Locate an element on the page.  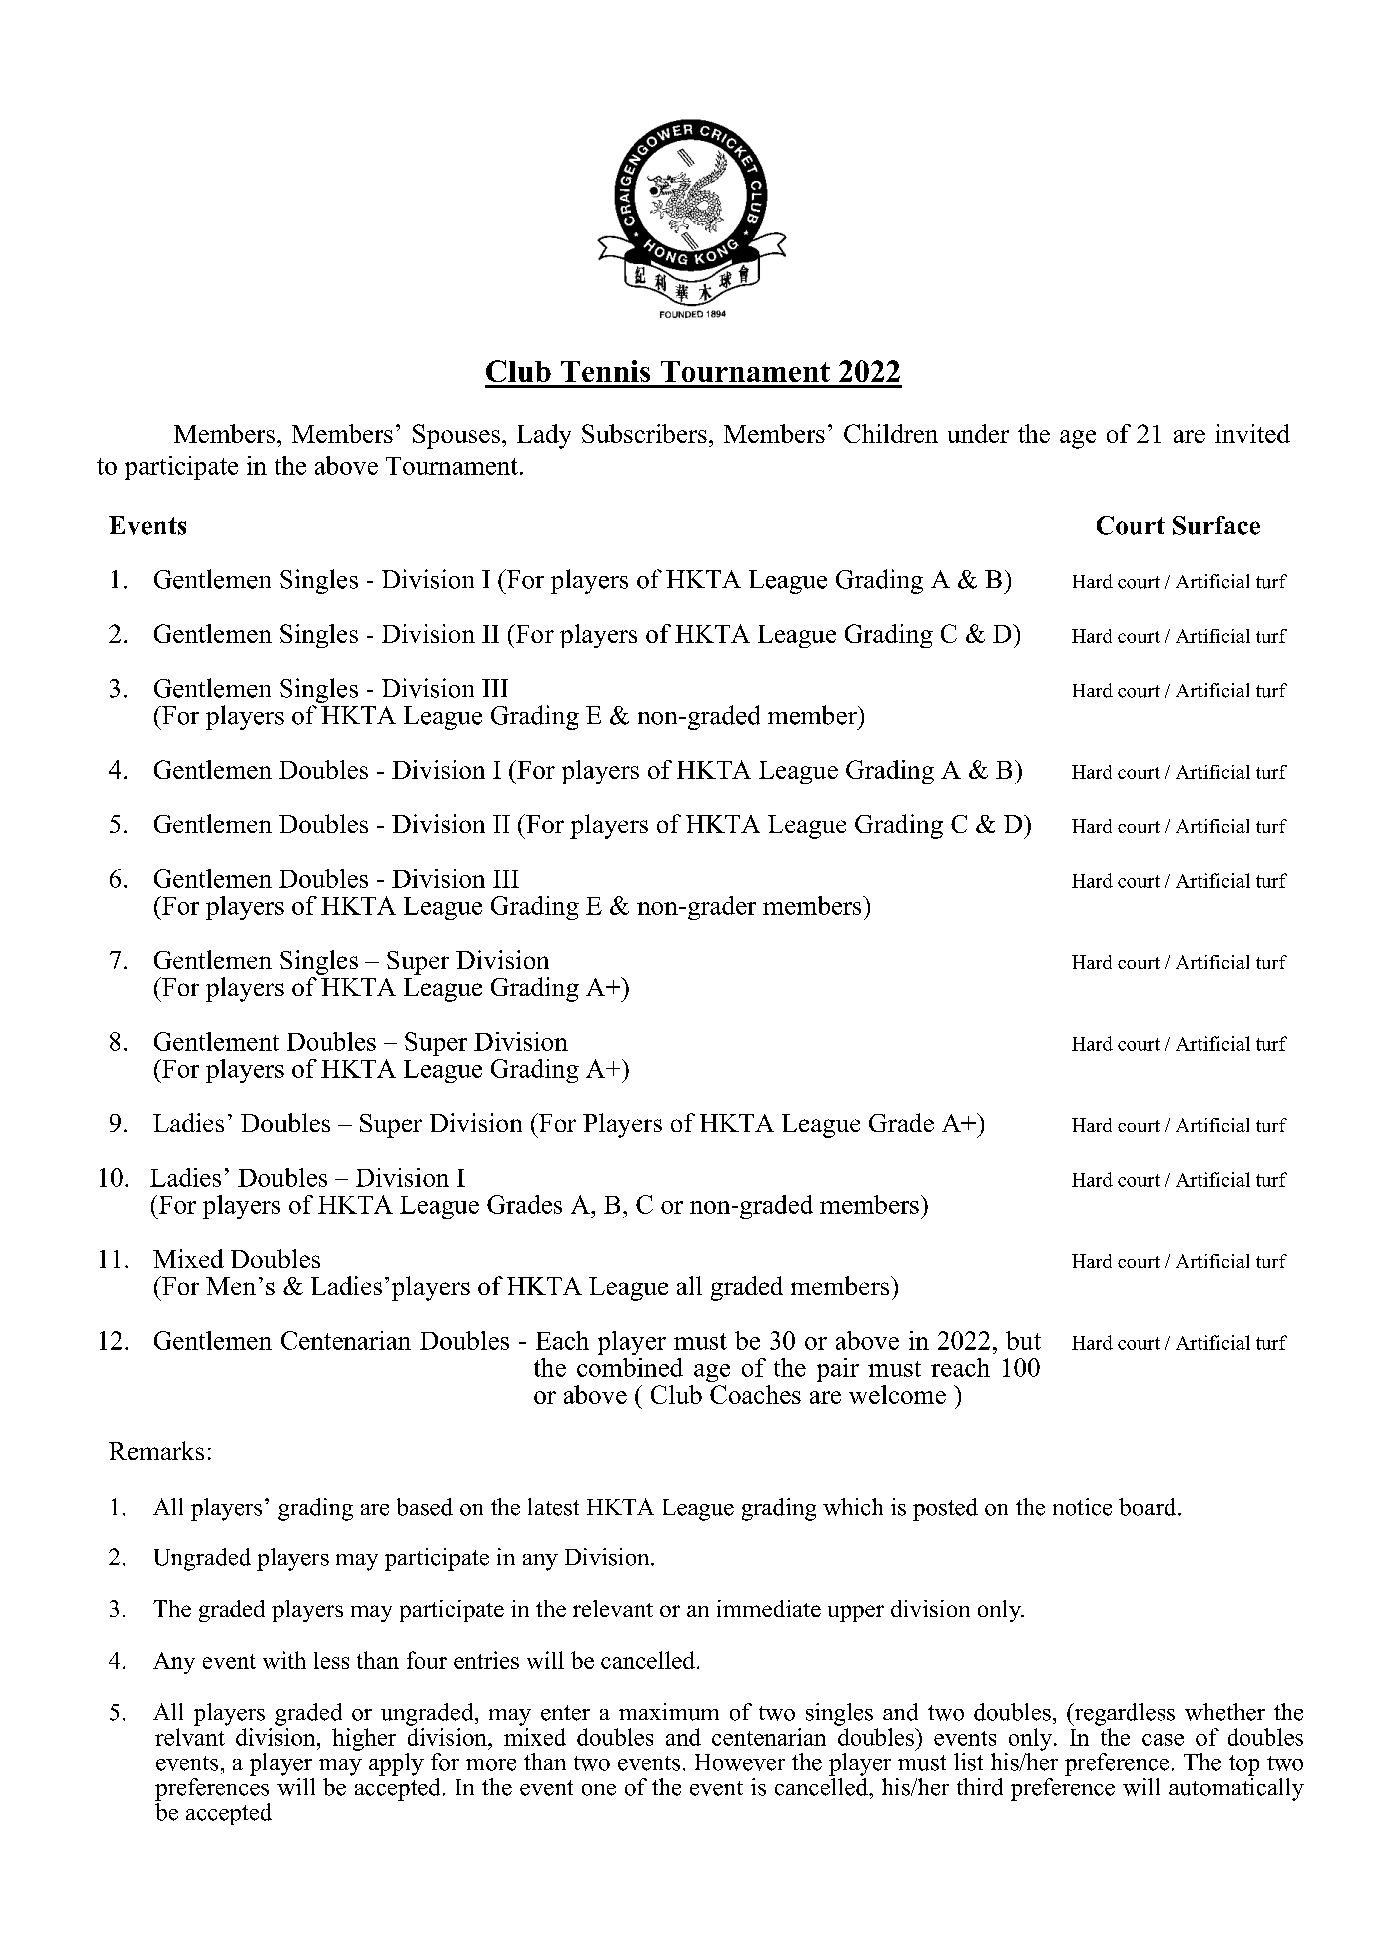
invited is located at coordinates (1252, 433).
